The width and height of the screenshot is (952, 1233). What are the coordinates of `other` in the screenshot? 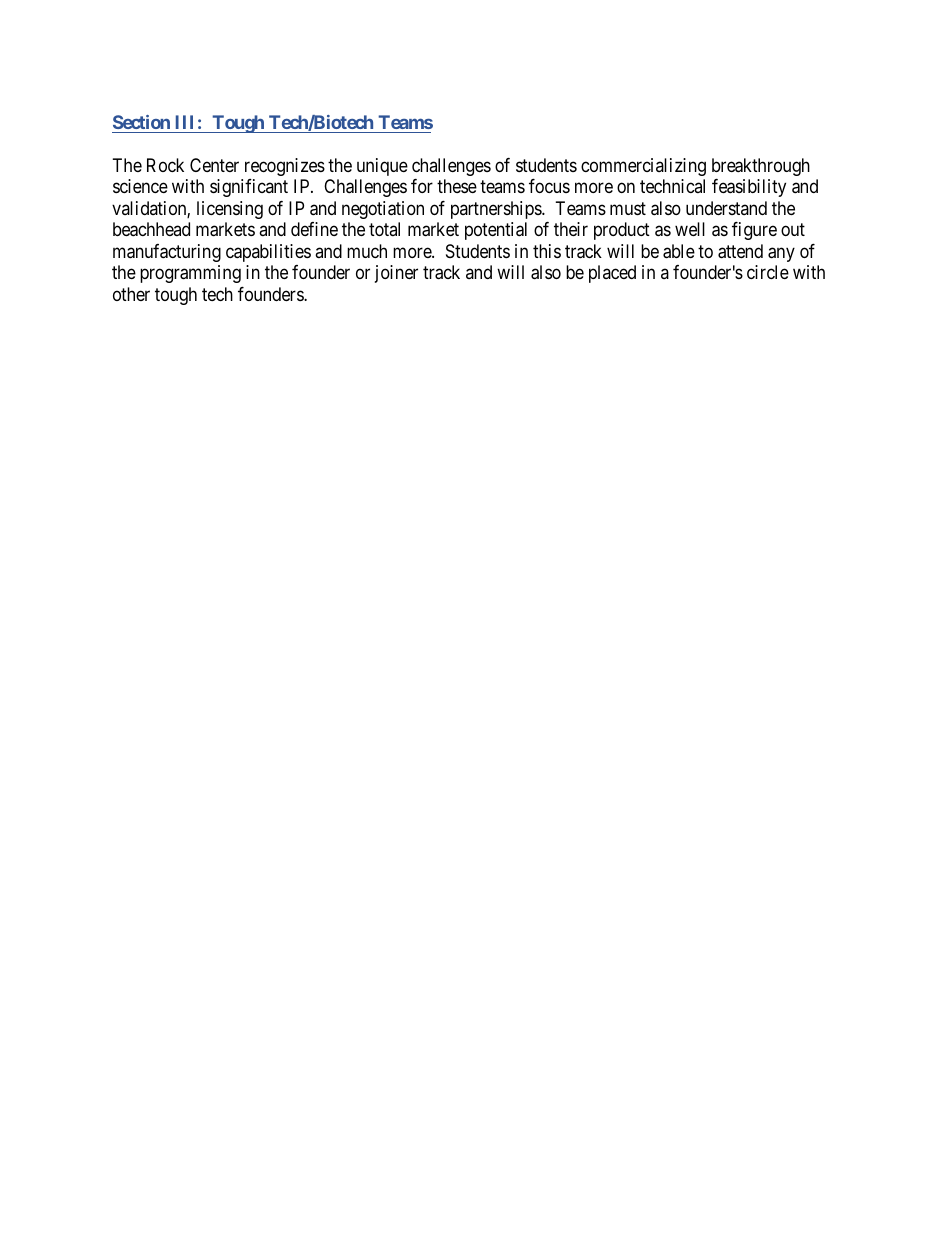 It's located at (131, 294).
